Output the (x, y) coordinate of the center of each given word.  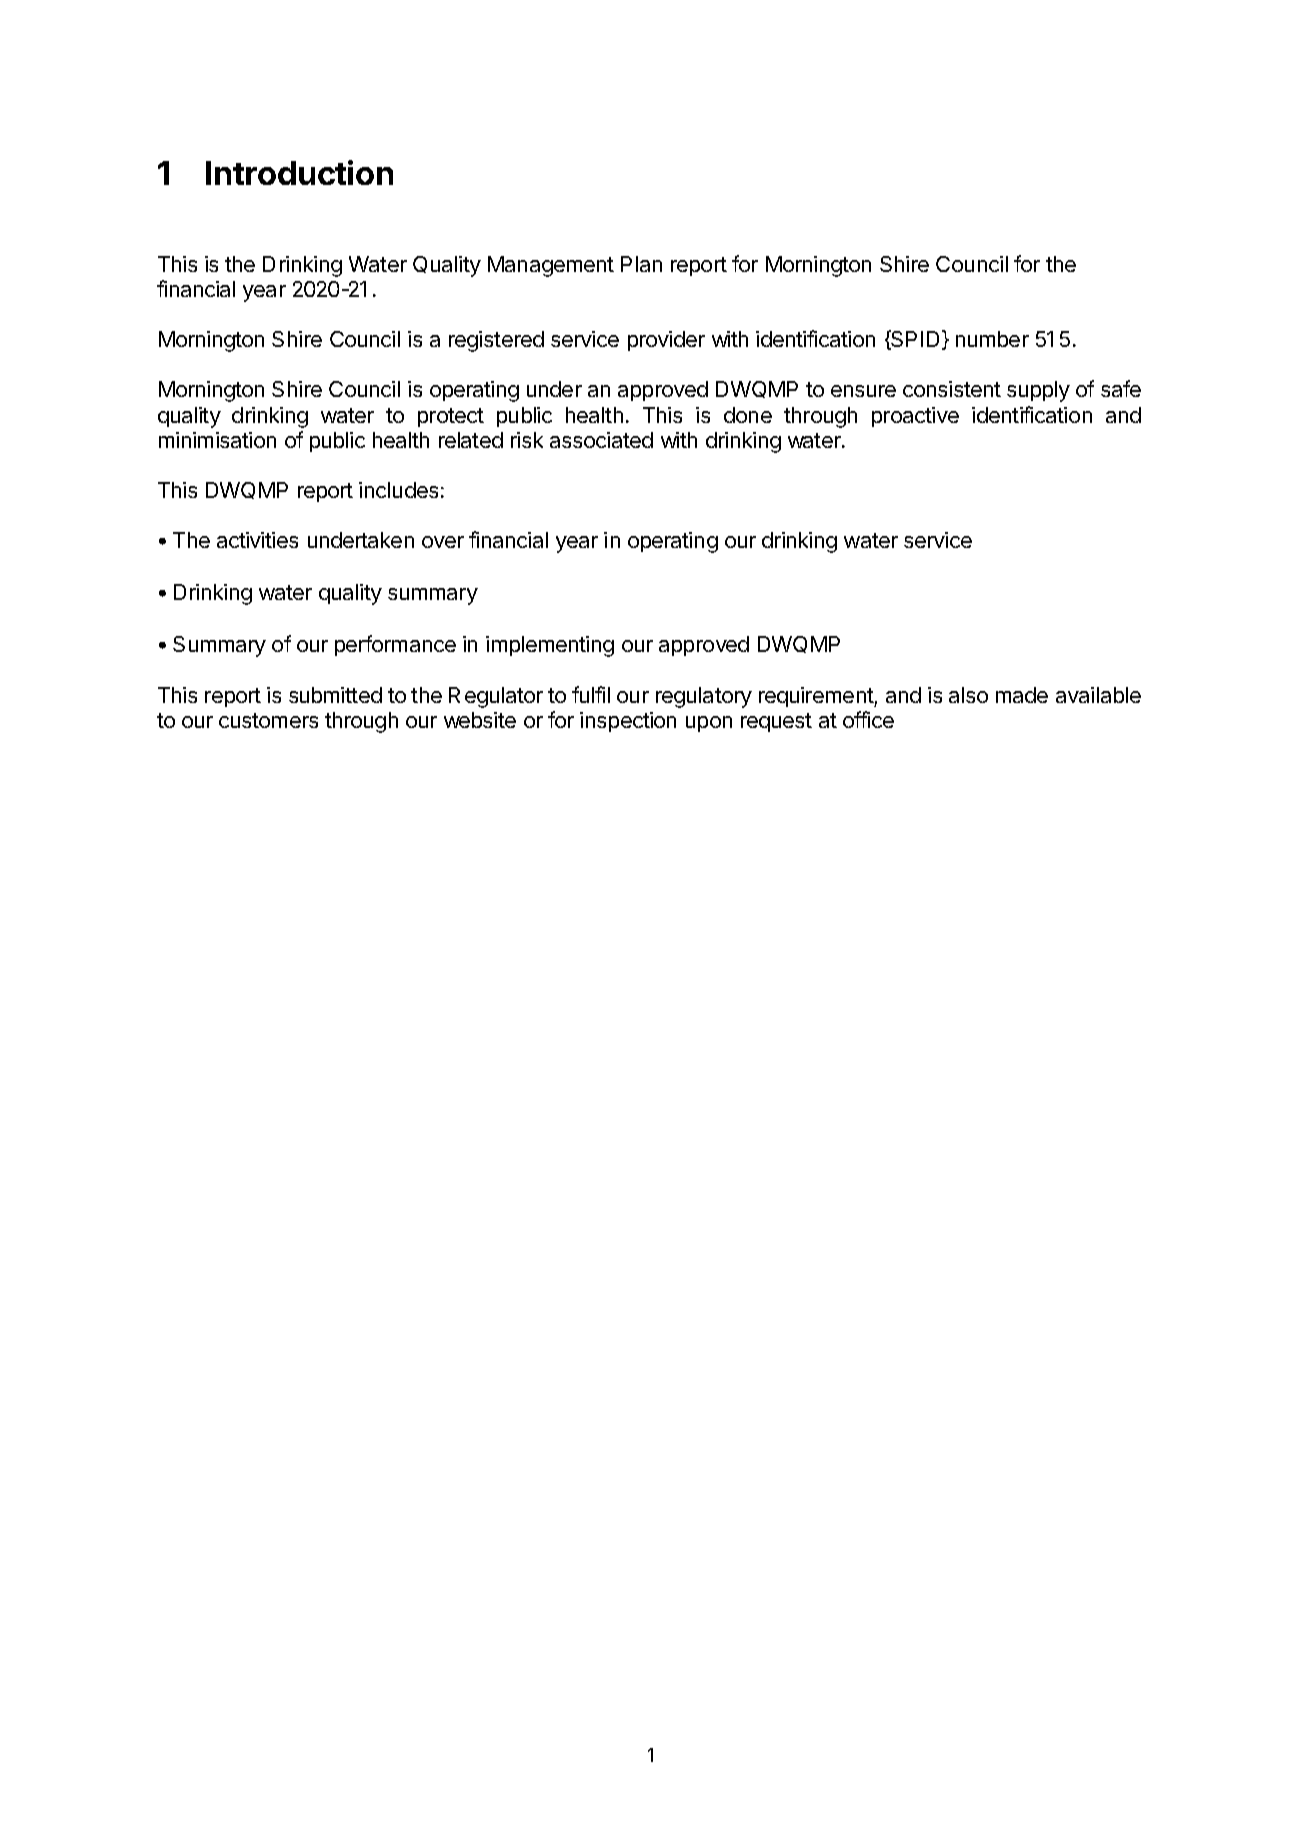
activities (257, 540)
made (1022, 695)
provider (666, 341)
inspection (628, 722)
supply (1038, 391)
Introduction (299, 172)
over (443, 542)
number (992, 339)
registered (496, 341)
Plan (641, 264)
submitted (335, 695)
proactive (915, 417)
